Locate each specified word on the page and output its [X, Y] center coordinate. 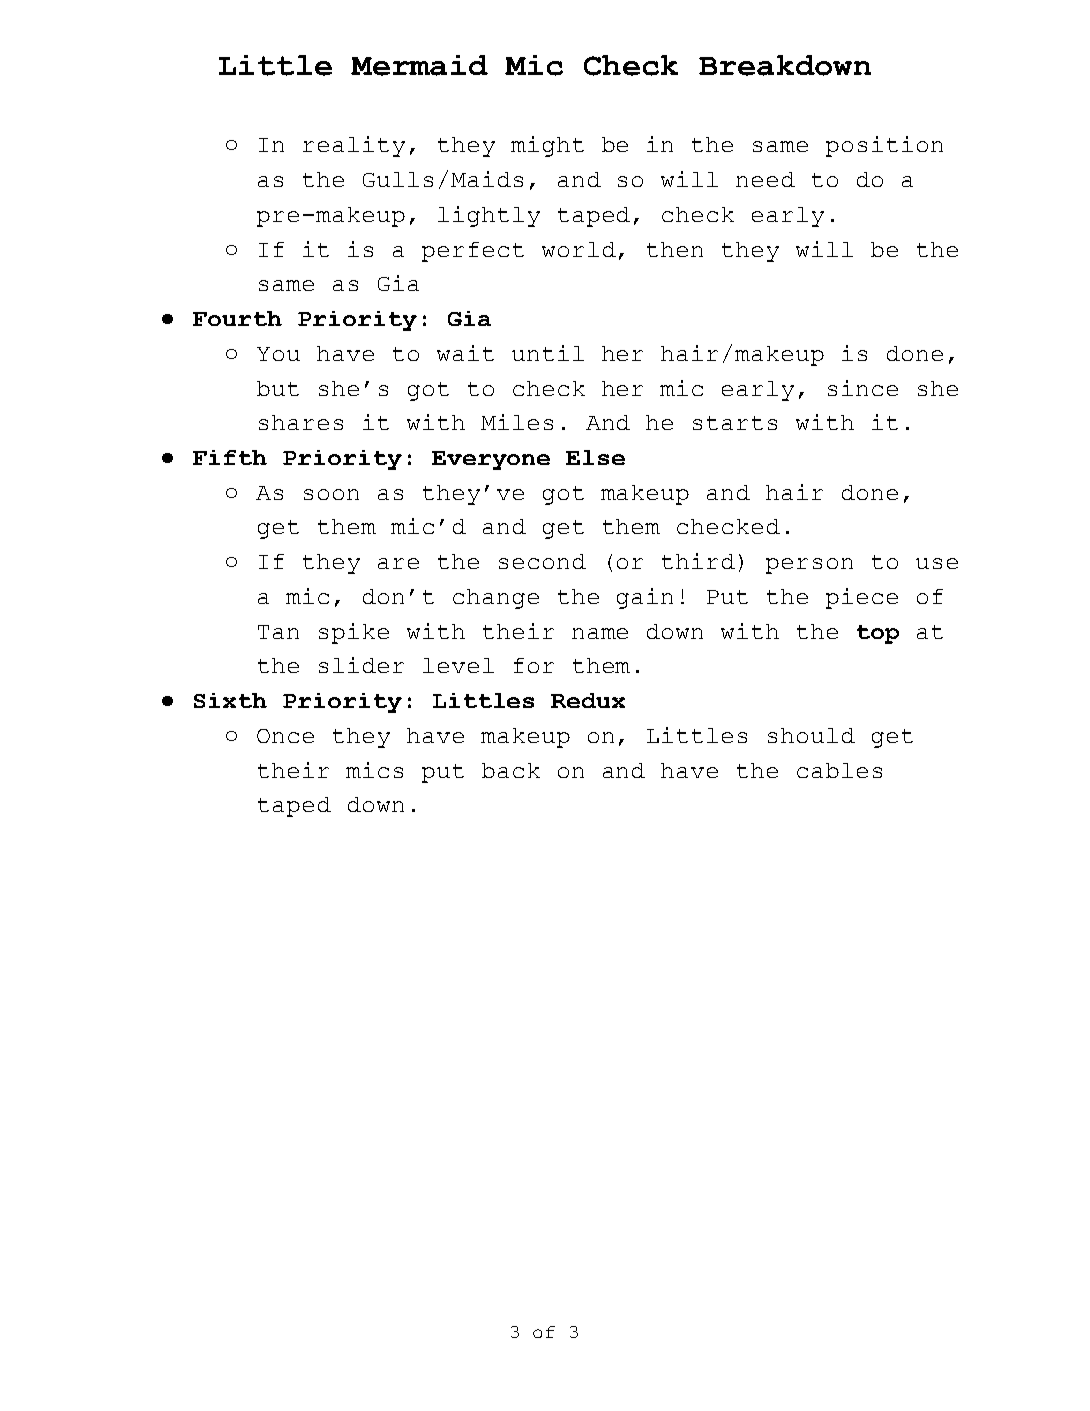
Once [285, 736]
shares [301, 422]
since [863, 388]
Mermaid [419, 65]
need [765, 179]
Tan [278, 632]
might [547, 146]
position [884, 146]
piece [862, 598]
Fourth [237, 318]
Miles [517, 422]
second [542, 561]
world [579, 249]
